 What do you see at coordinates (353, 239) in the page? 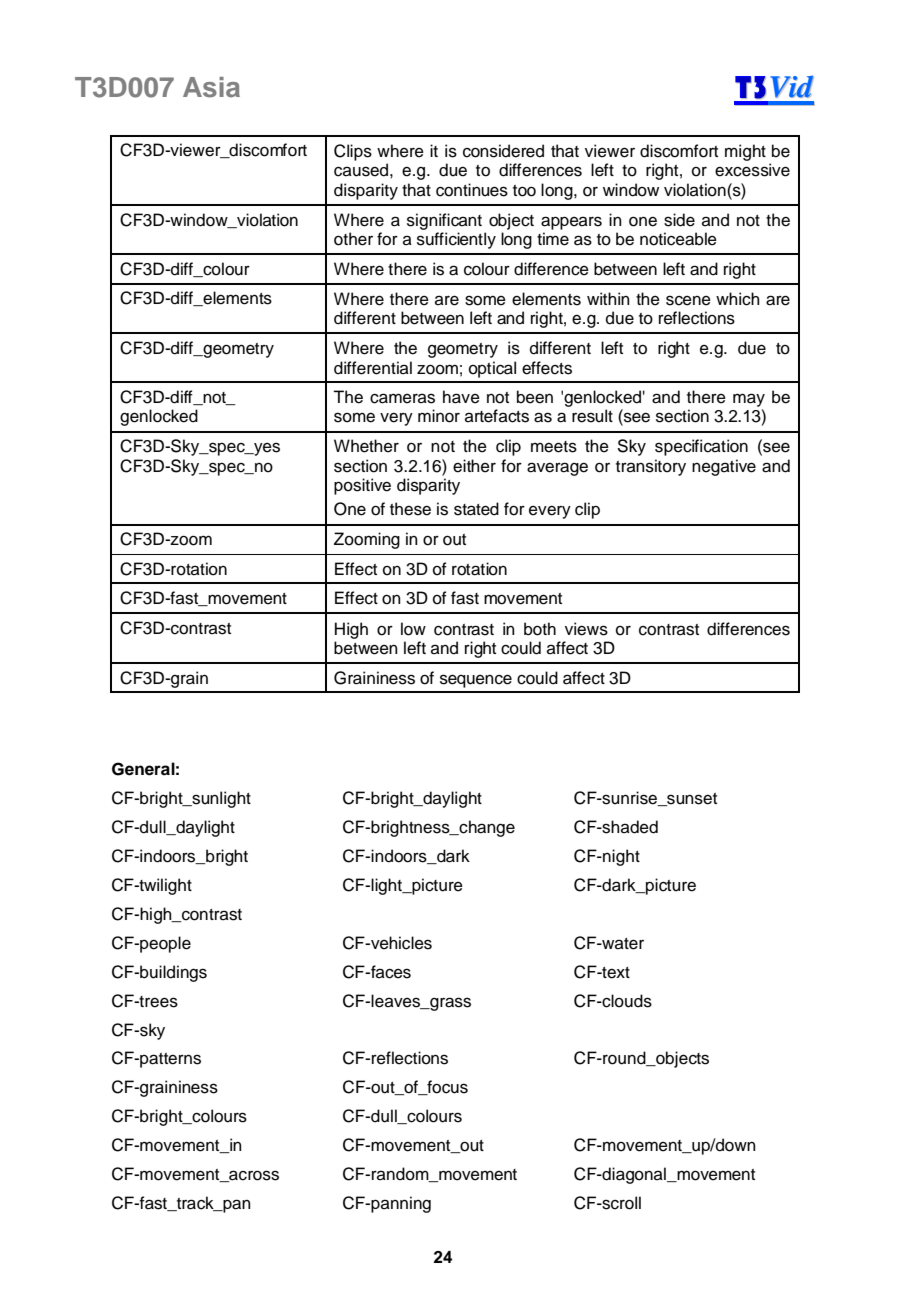
I see `other` at bounding box center [353, 239].
